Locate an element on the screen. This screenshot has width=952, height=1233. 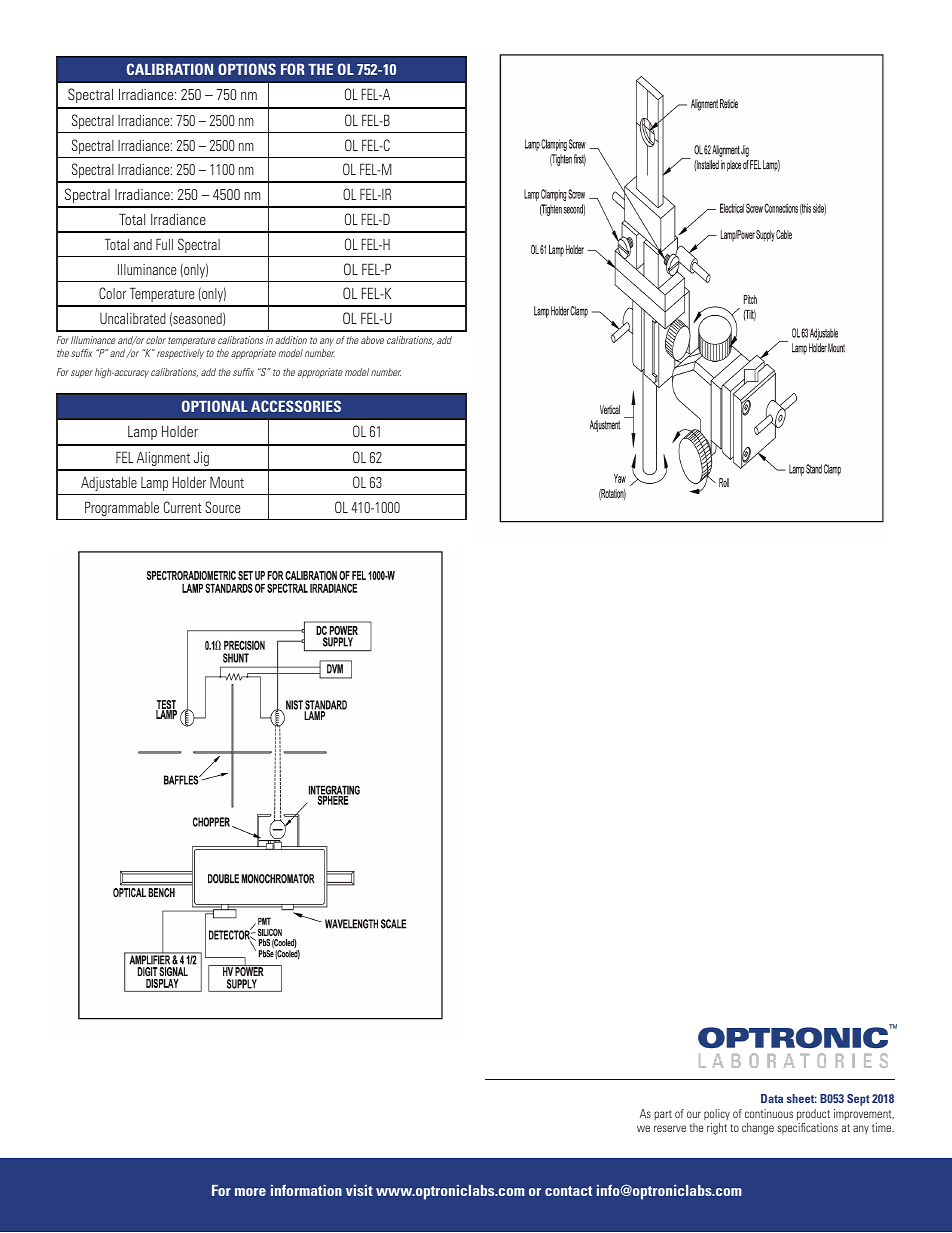
addition is located at coordinates (291, 340).
